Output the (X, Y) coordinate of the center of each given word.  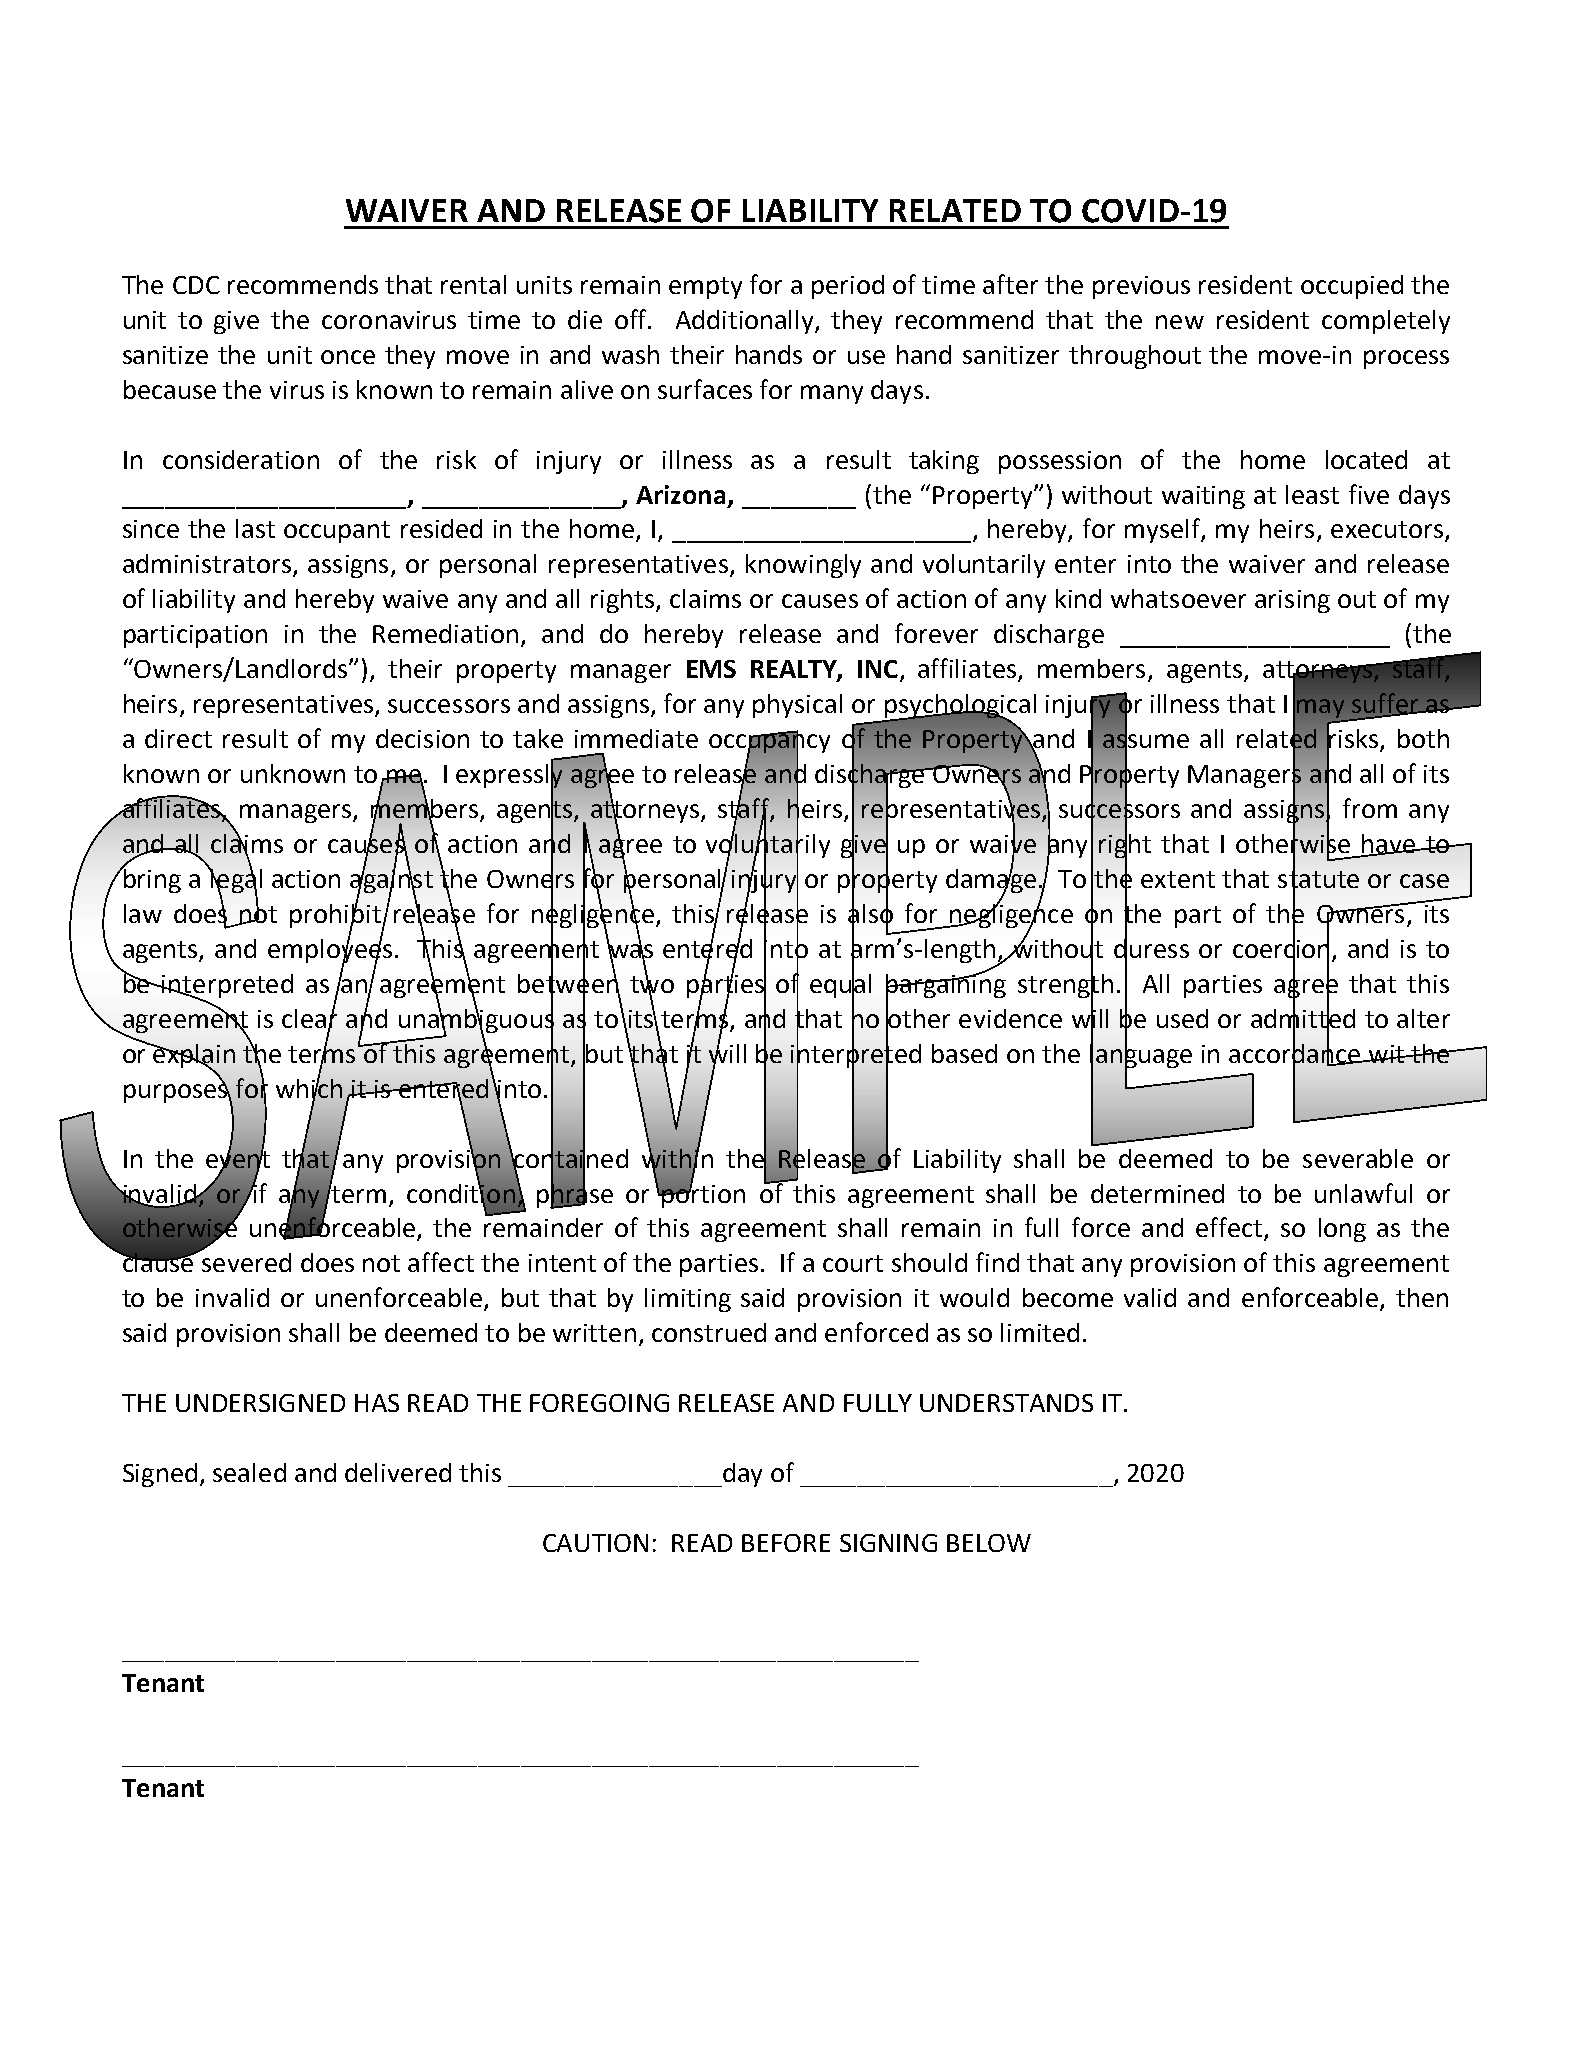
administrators (207, 563)
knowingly (803, 566)
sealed (249, 1472)
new (1180, 322)
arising (1292, 601)
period (848, 287)
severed (245, 1261)
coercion (1281, 948)
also (870, 913)
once (348, 357)
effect (1230, 1228)
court (853, 1263)
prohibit (336, 915)
